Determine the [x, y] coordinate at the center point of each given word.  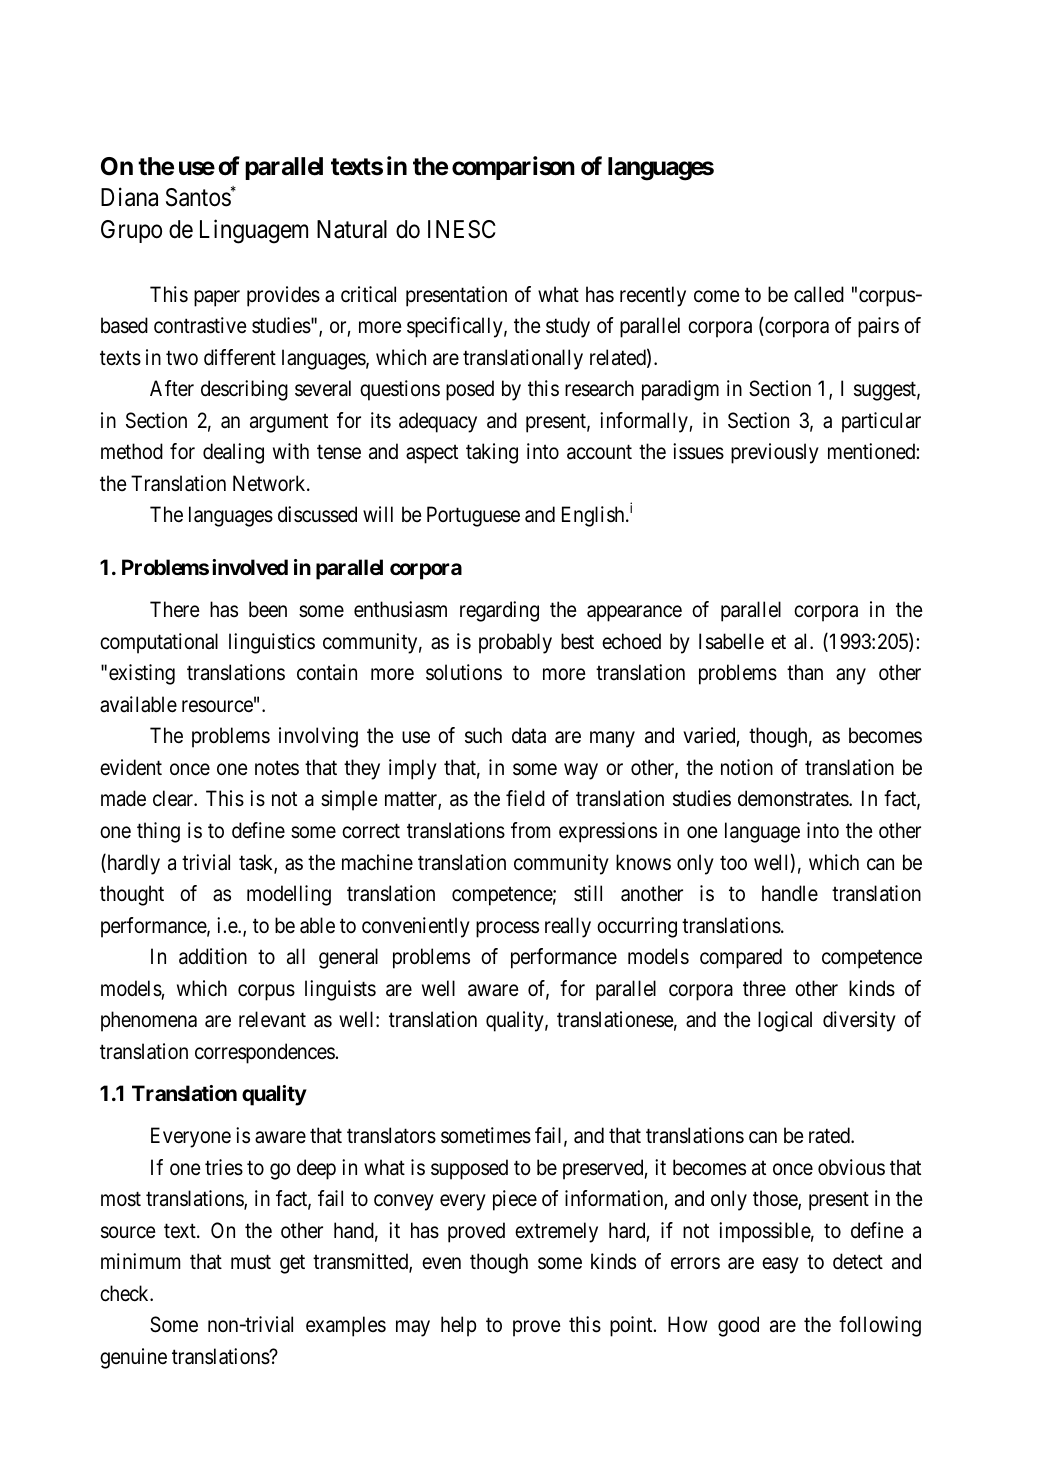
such [483, 735]
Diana [129, 197]
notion [747, 767]
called [819, 294]
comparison [513, 168]
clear [174, 798]
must [251, 1262]
